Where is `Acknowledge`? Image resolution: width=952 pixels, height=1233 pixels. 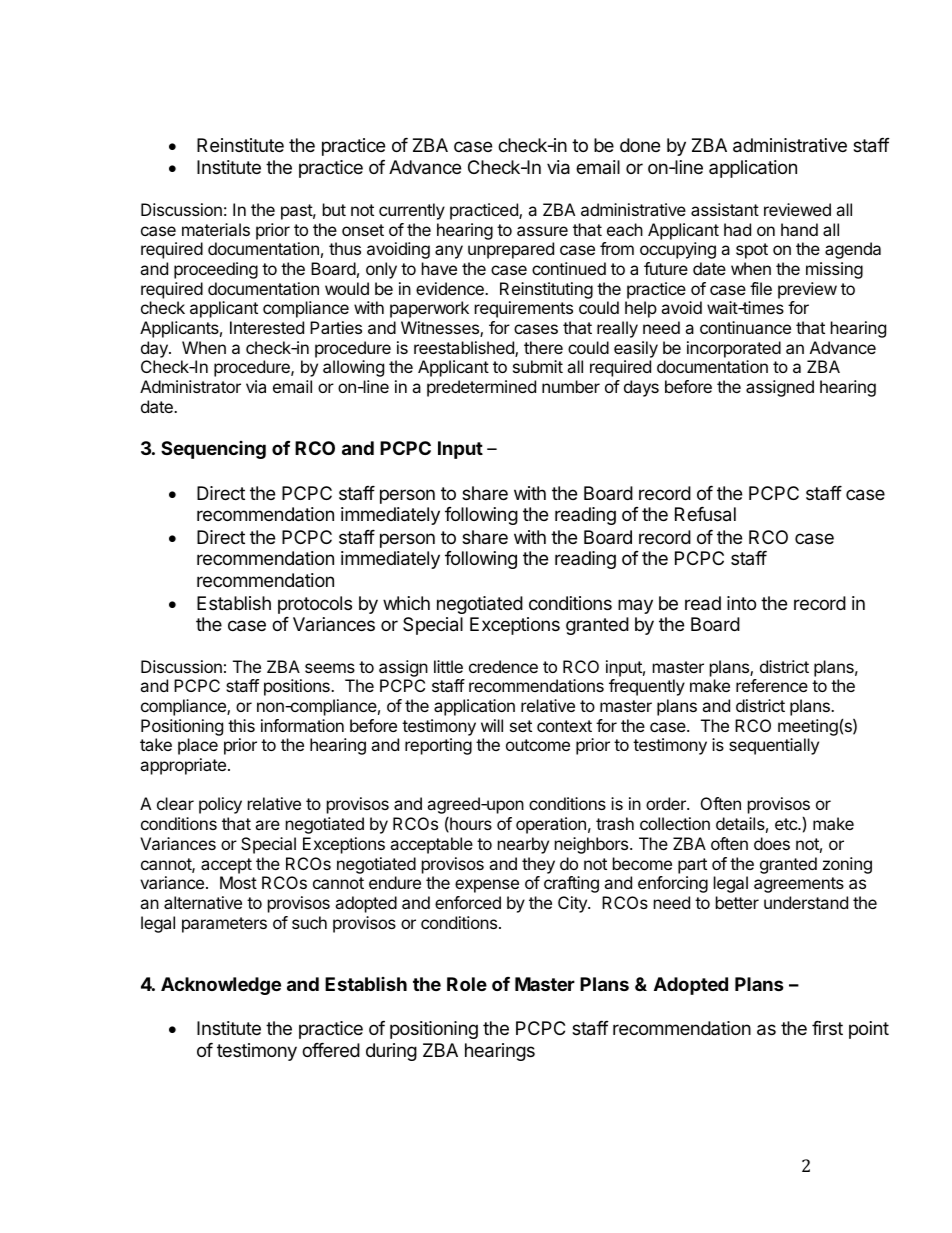
Acknowledge is located at coordinates (221, 986).
